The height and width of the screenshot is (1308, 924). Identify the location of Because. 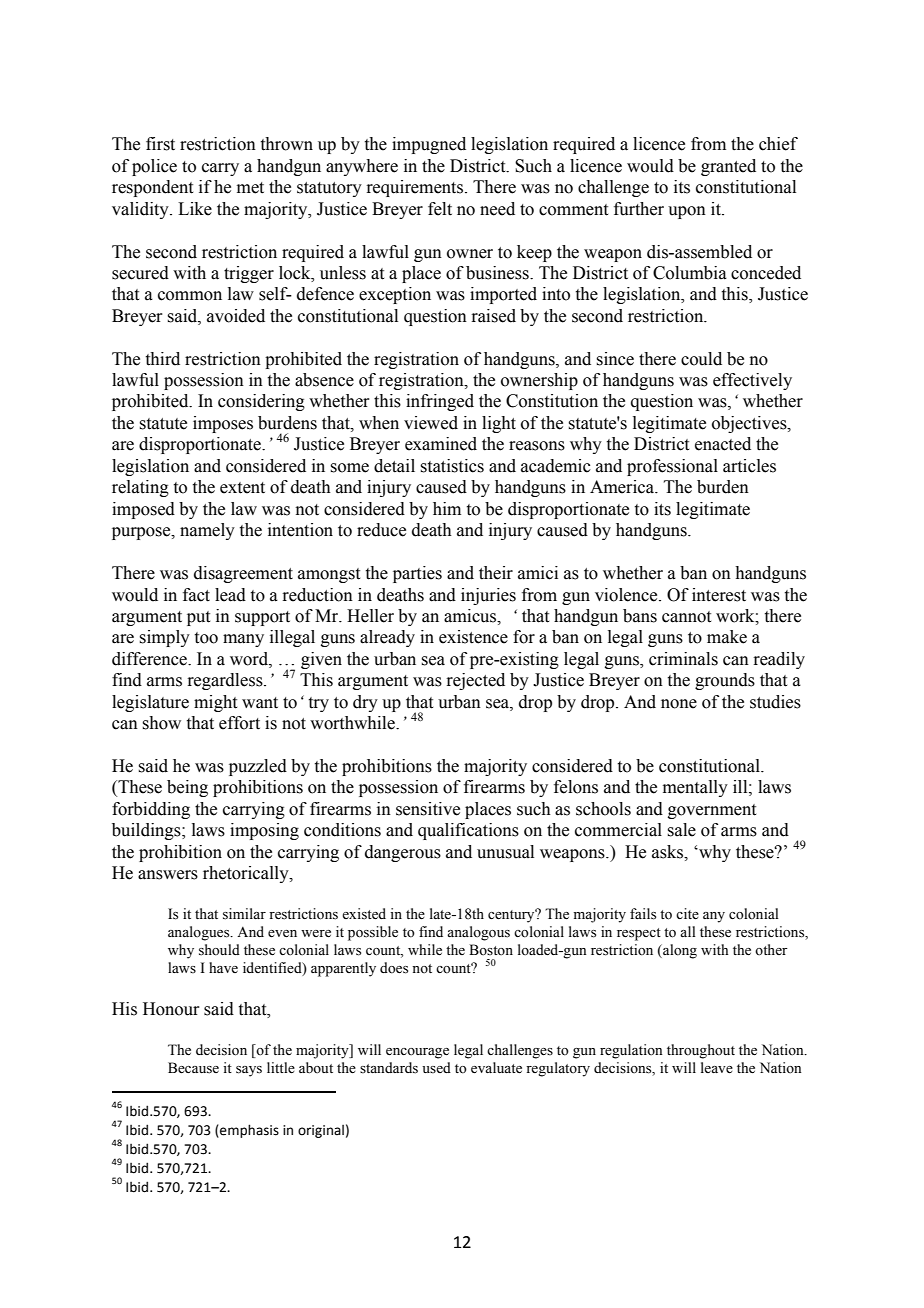
(193, 1068).
